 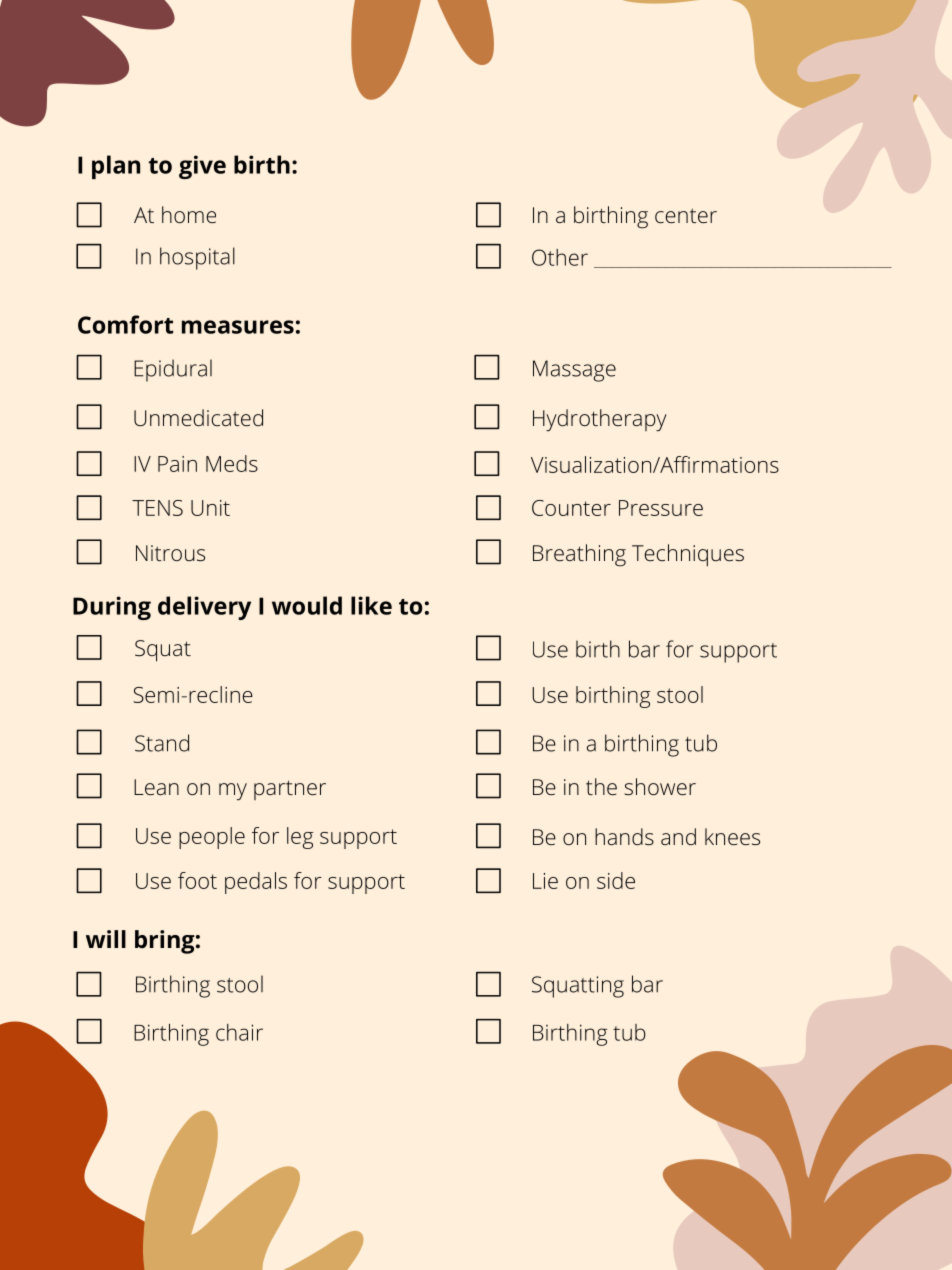 What do you see at coordinates (686, 215) in the document?
I see `center` at bounding box center [686, 215].
